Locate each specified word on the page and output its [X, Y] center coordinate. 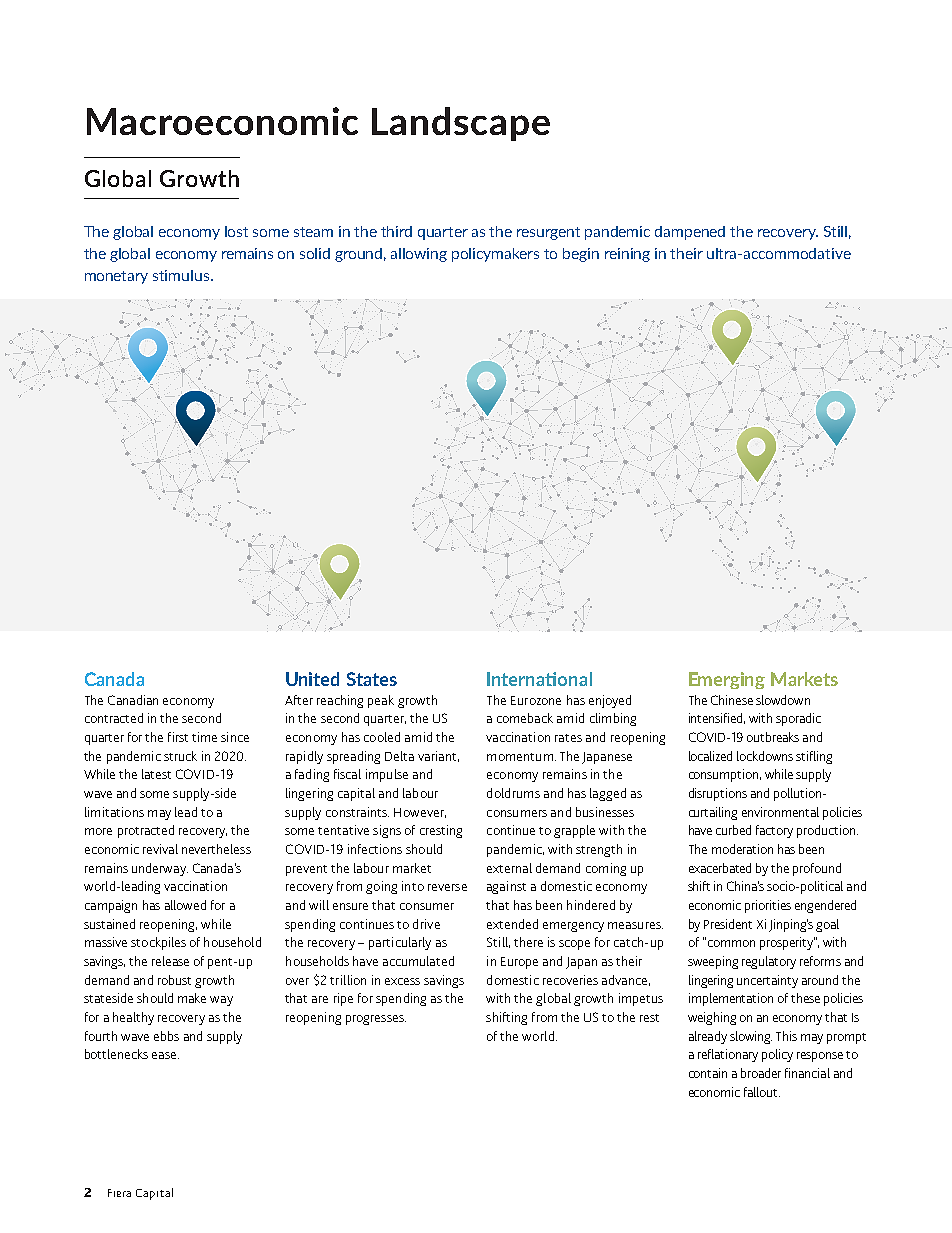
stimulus [181, 275]
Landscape [461, 124]
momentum [520, 757]
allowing [419, 255]
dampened [690, 233]
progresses [376, 1020]
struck [180, 756]
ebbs [166, 1036]
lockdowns [765, 756]
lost [236, 231]
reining [627, 255]
